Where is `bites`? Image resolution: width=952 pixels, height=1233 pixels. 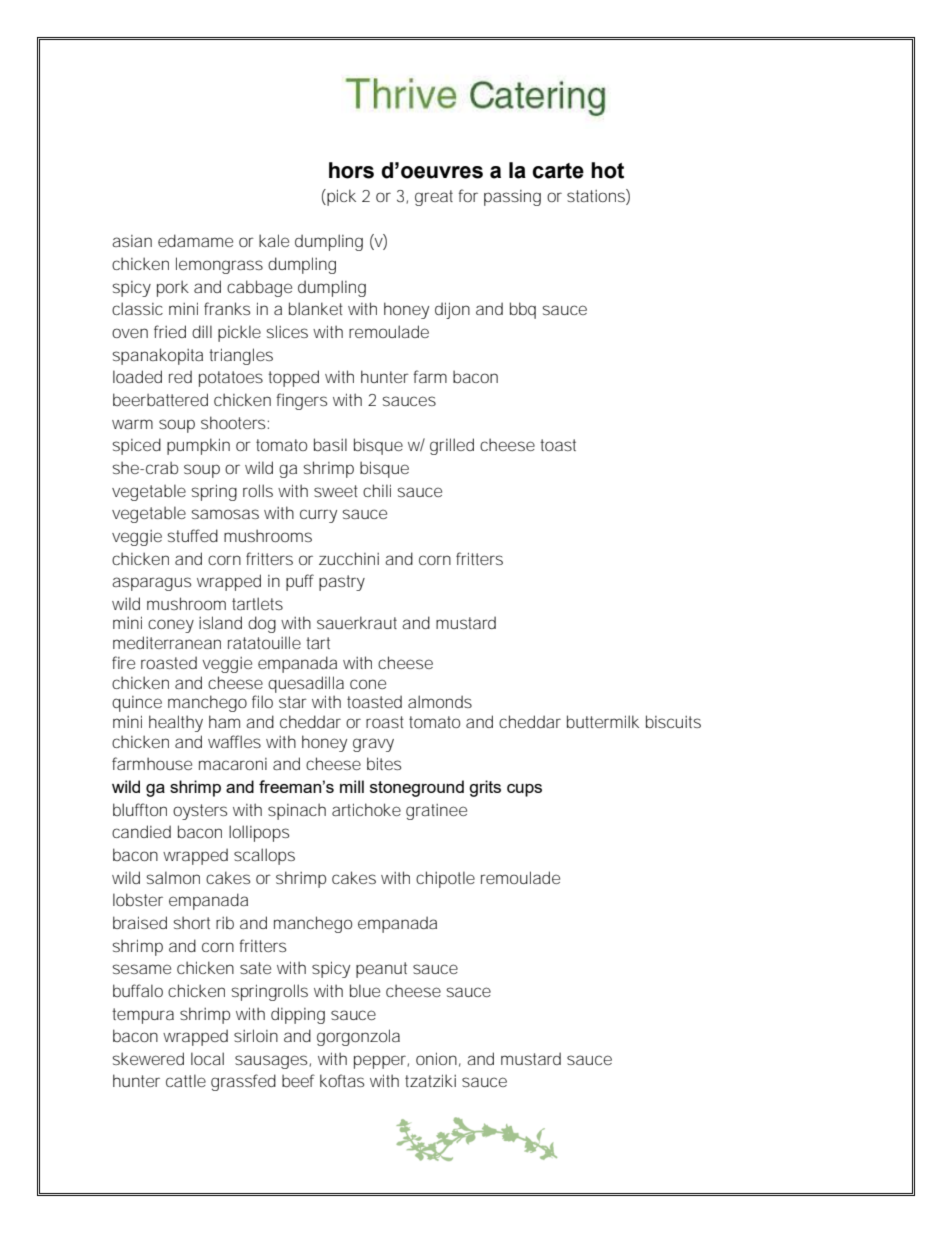
bites is located at coordinates (384, 763).
